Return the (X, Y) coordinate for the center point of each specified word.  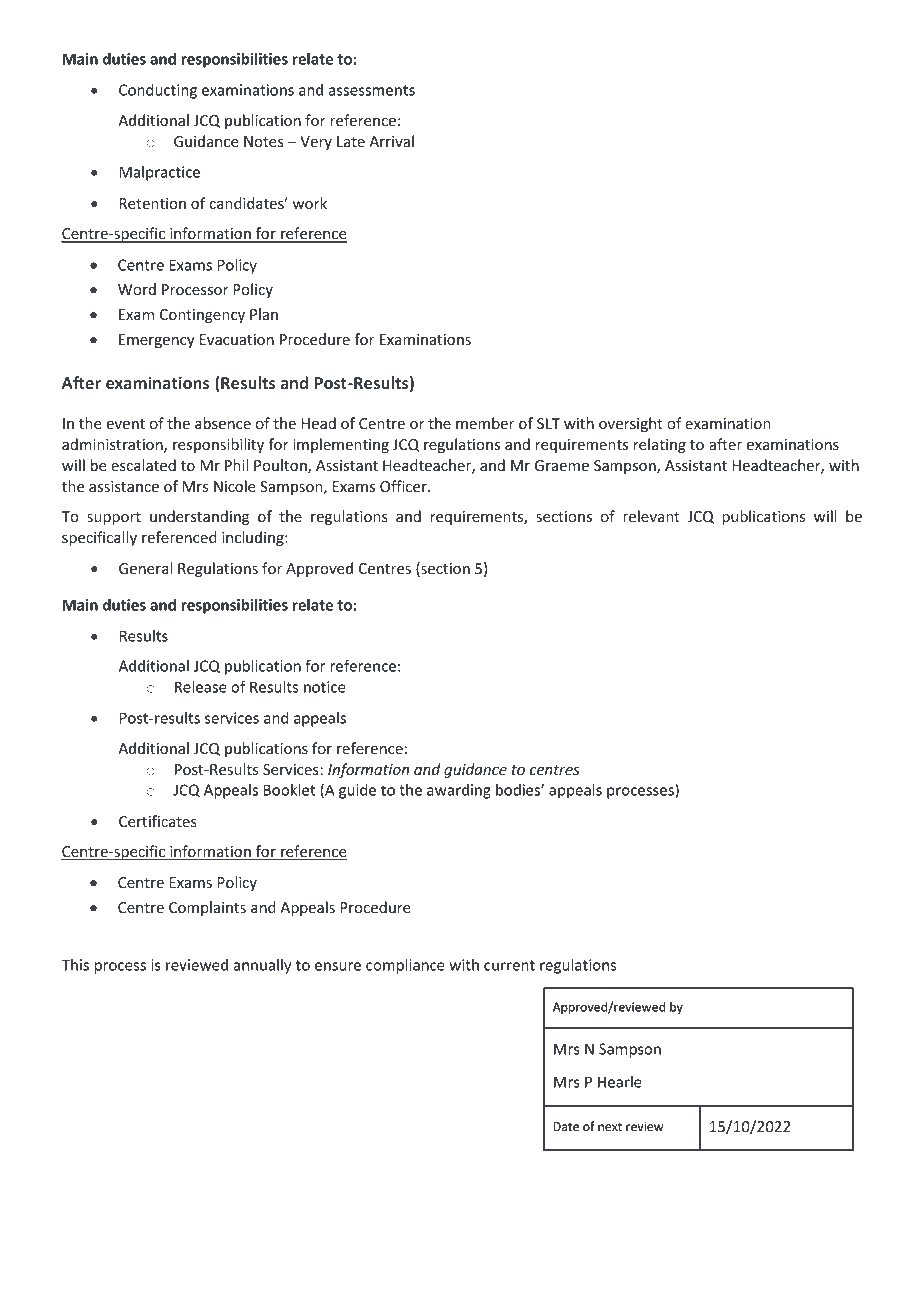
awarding (459, 791)
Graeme (562, 465)
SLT (548, 423)
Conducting (158, 91)
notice (325, 687)
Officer (404, 486)
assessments (372, 90)
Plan (264, 314)
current (509, 965)
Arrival (391, 141)
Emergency (157, 341)
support (114, 518)
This (75, 965)
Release (201, 687)
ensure (338, 966)
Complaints (207, 908)
